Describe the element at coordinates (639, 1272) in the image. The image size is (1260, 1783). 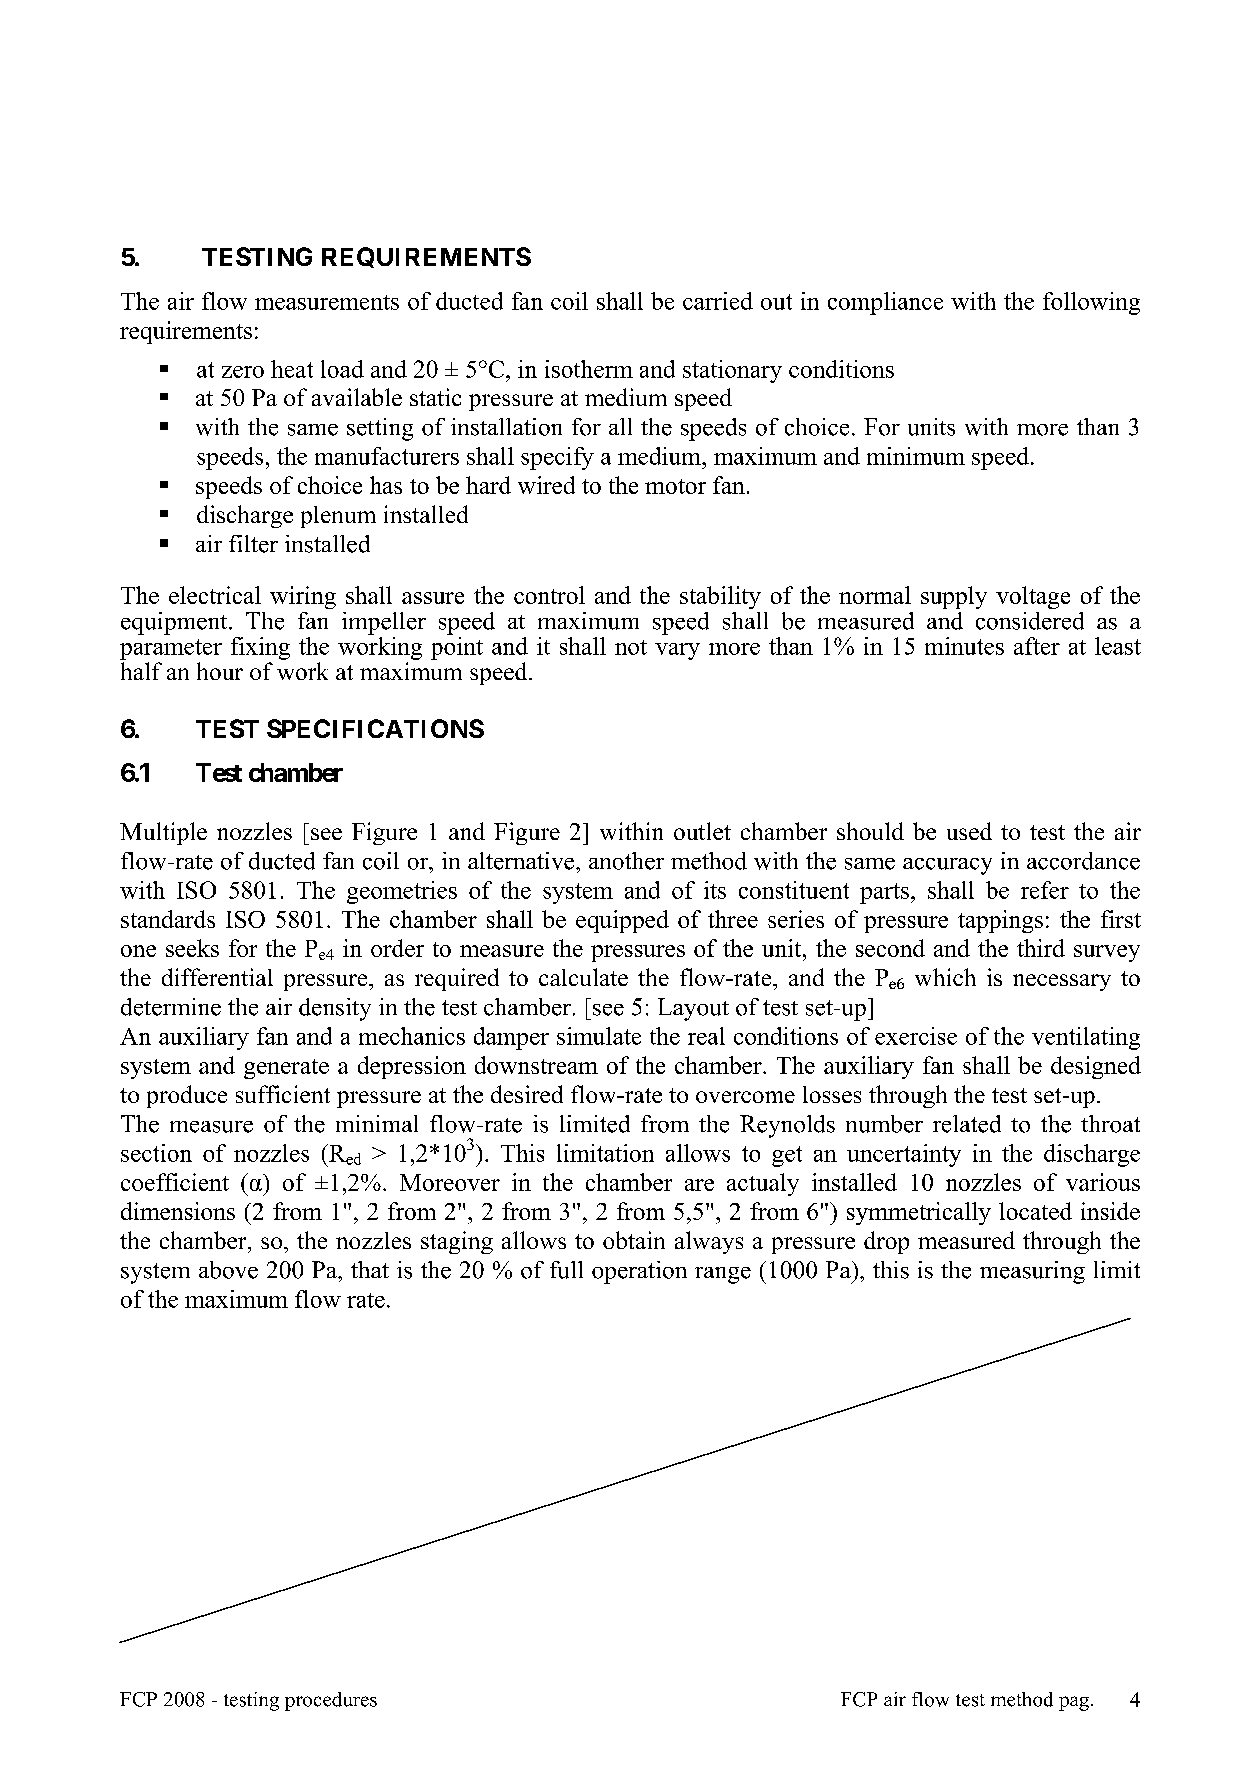
I see `operation` at that location.
